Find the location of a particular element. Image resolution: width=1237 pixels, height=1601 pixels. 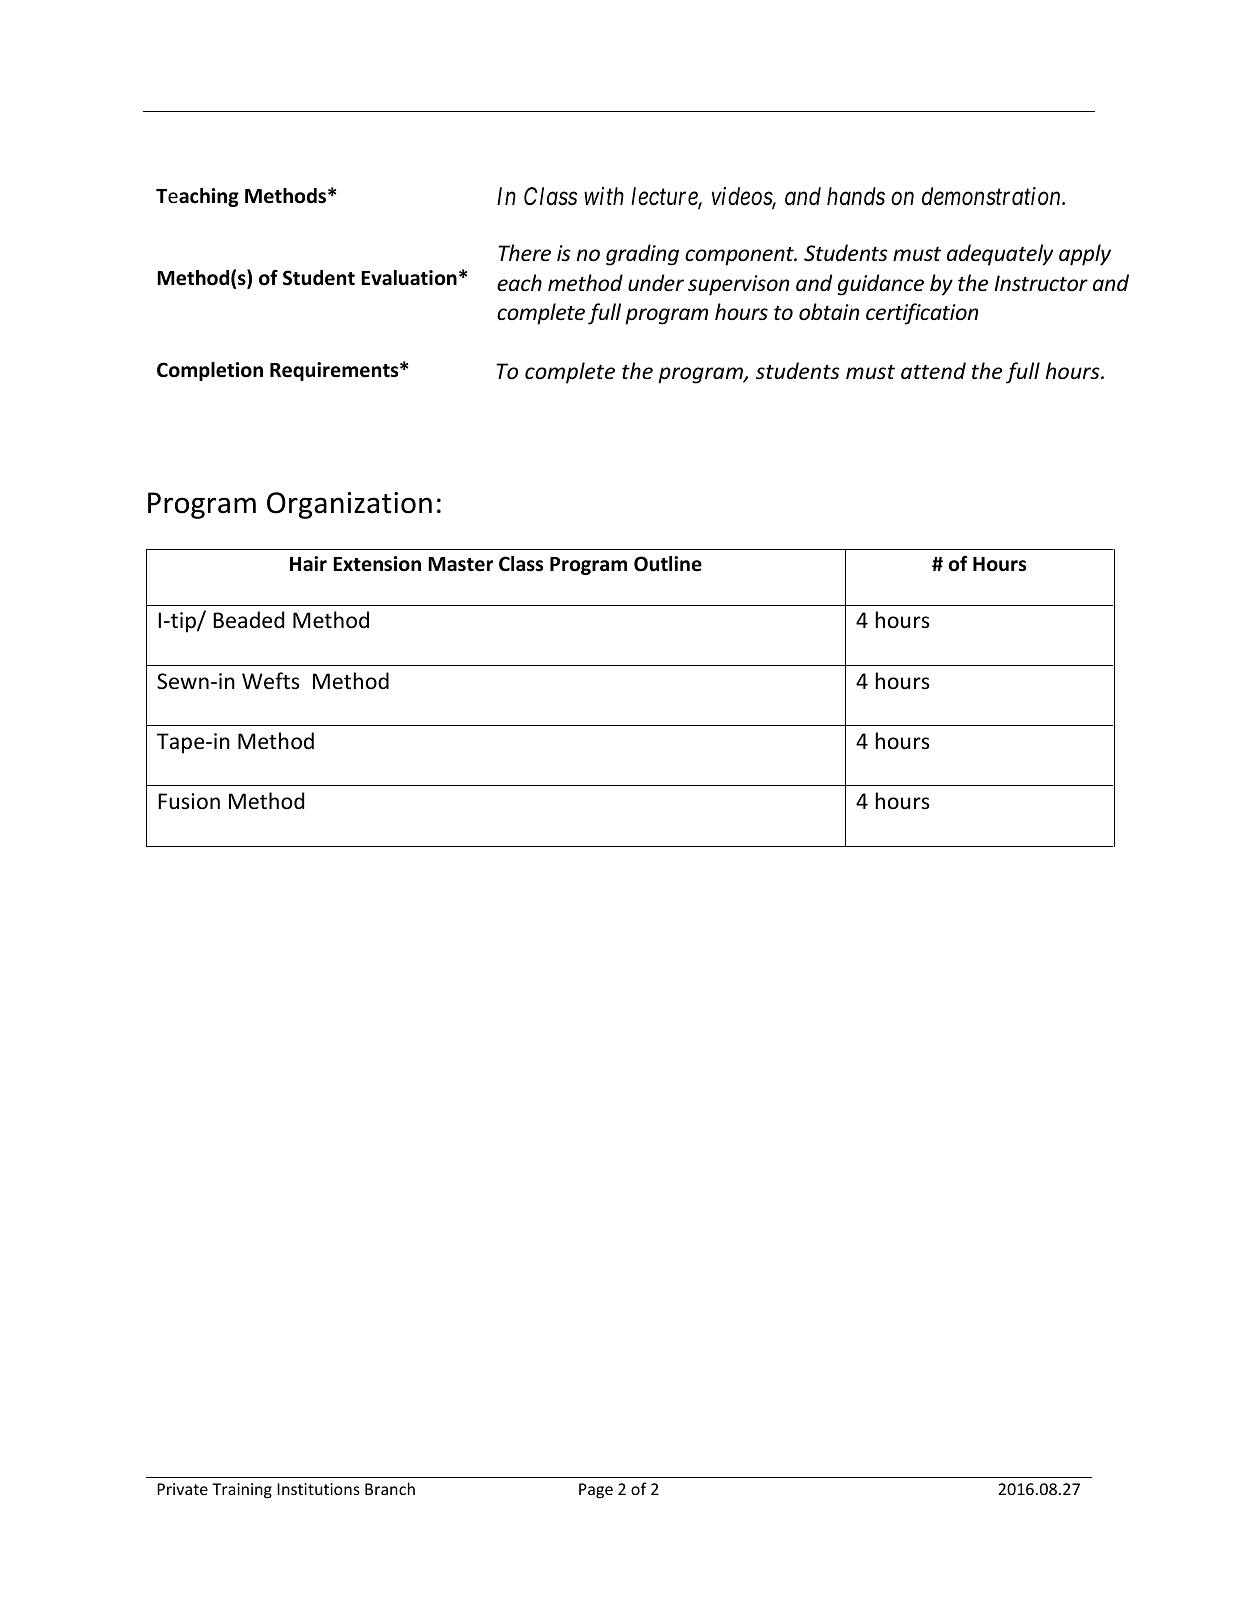

Evaluation is located at coordinates (409, 278).
